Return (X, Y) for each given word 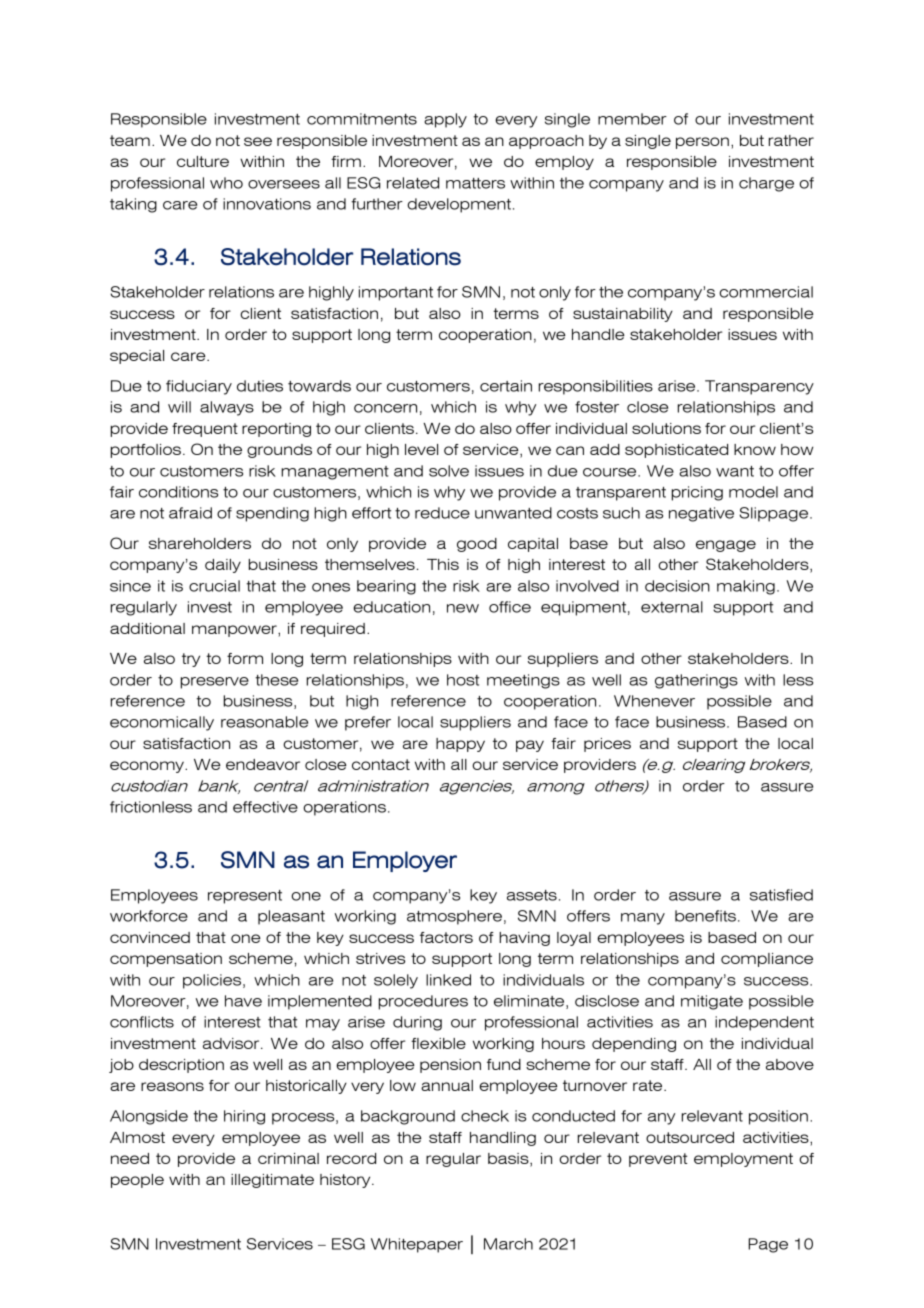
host (463, 680)
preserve (215, 683)
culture (203, 161)
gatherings (696, 681)
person (702, 143)
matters (475, 183)
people (137, 1181)
